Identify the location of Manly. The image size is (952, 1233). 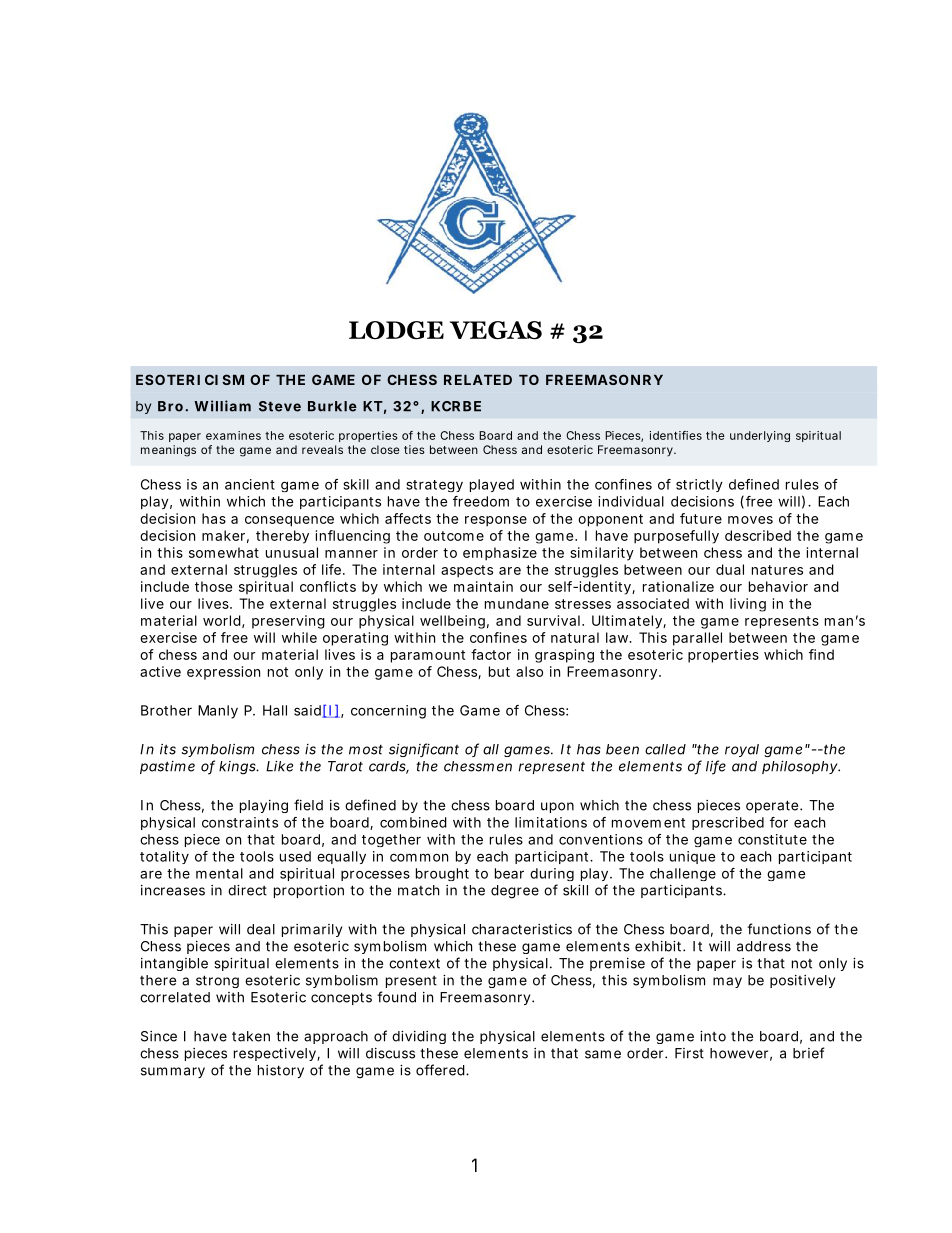
(218, 712).
